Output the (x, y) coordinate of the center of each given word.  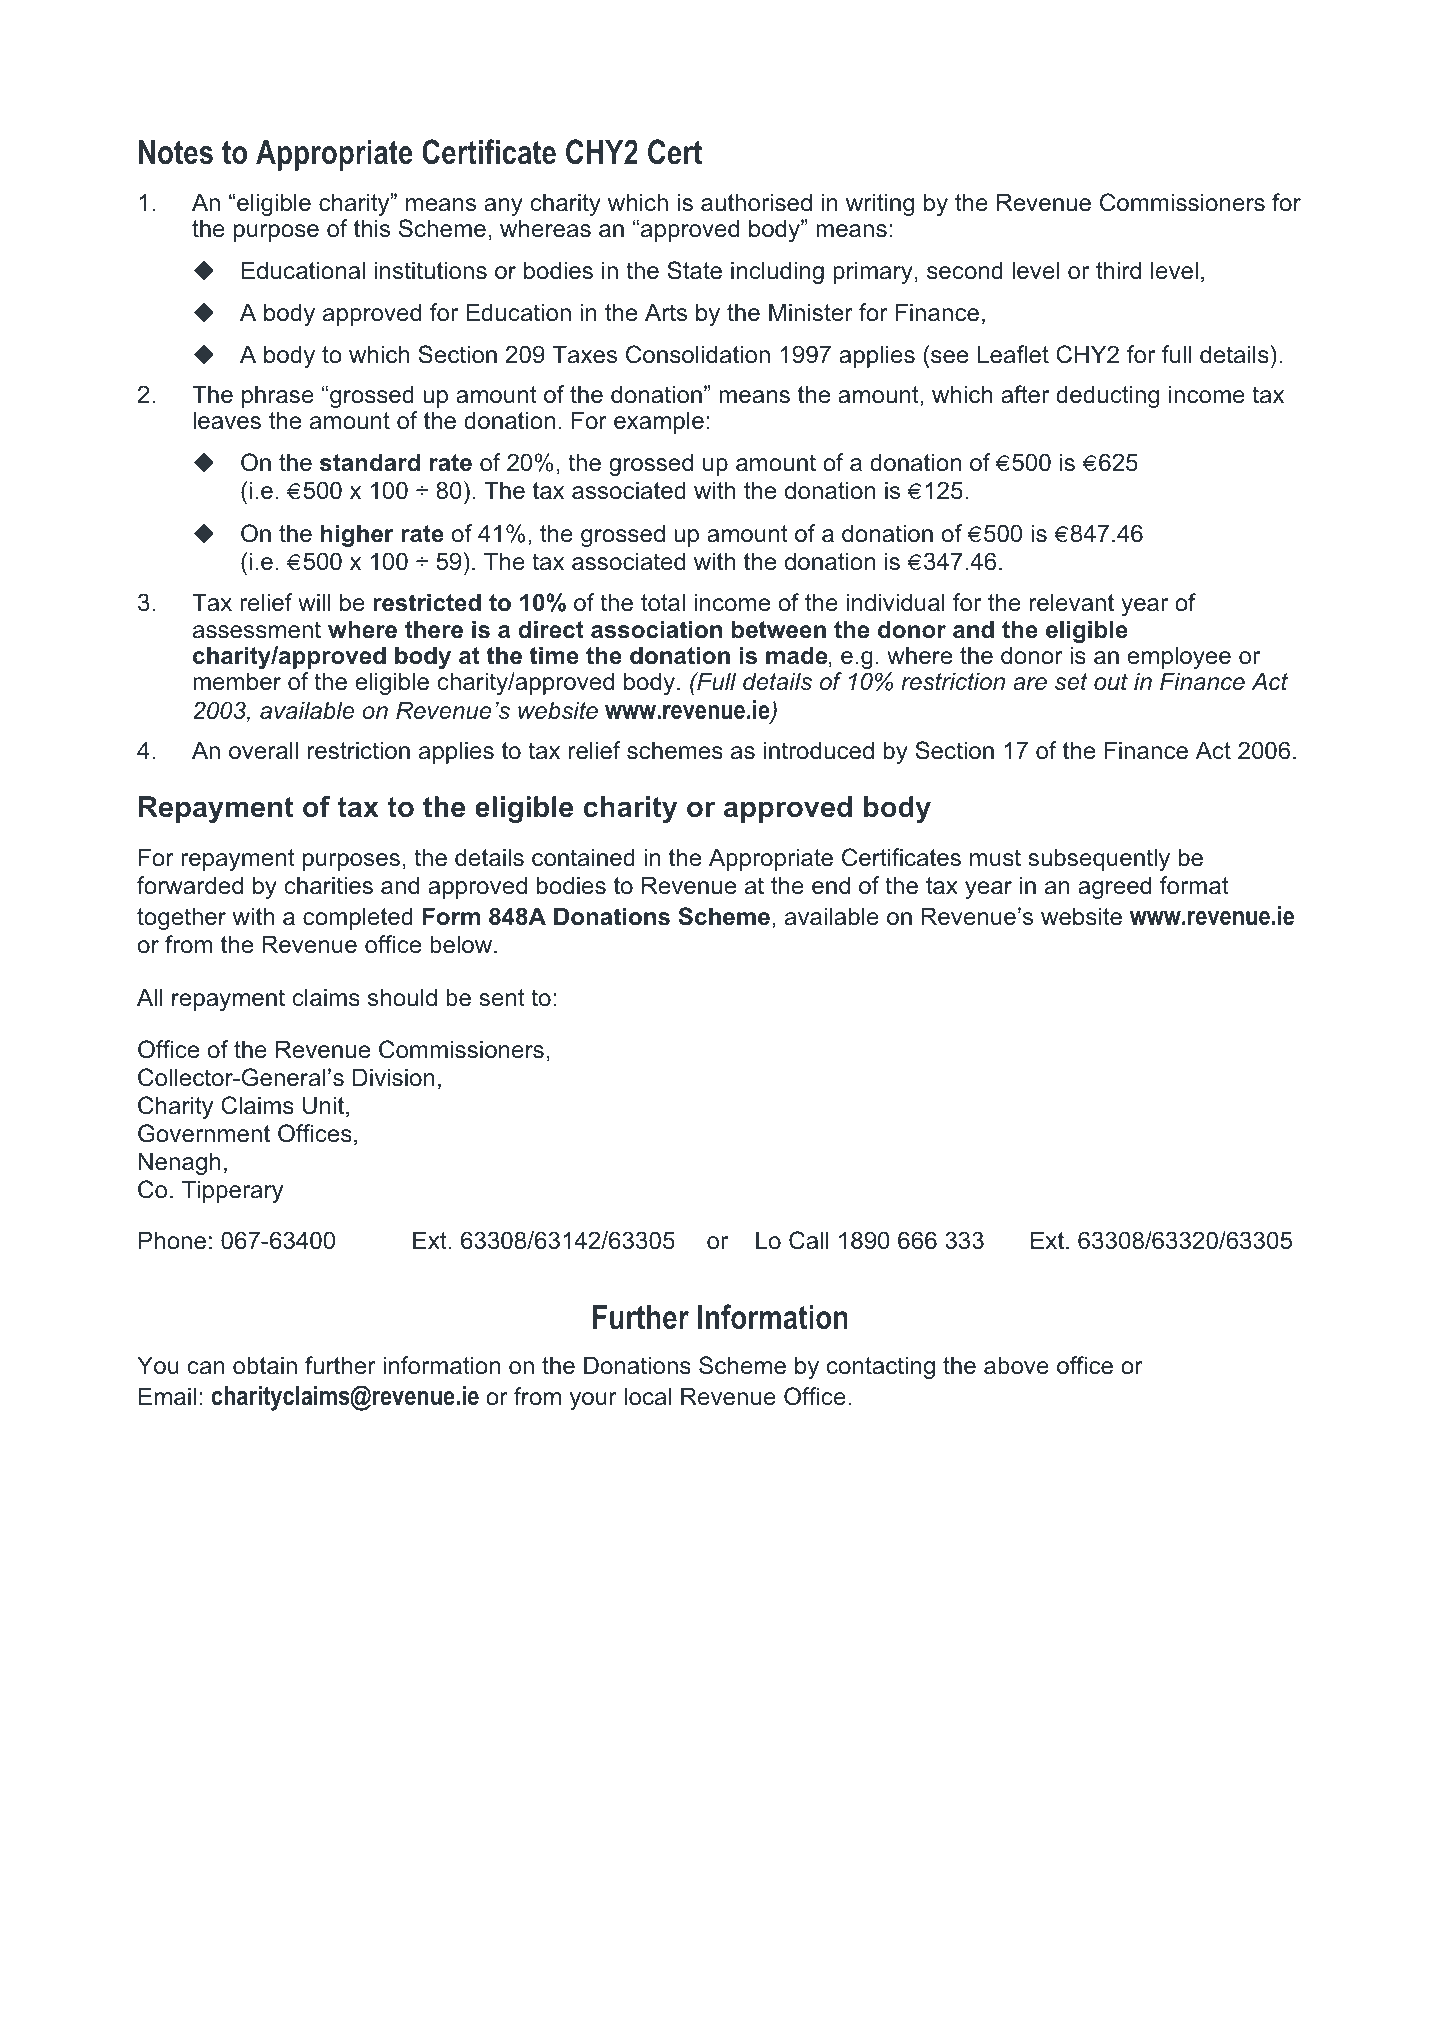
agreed (1114, 887)
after (1025, 394)
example (659, 422)
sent (502, 998)
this (372, 228)
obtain (265, 1365)
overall (263, 750)
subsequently (1099, 859)
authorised (756, 202)
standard (370, 462)
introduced (819, 750)
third (1118, 270)
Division (394, 1077)
